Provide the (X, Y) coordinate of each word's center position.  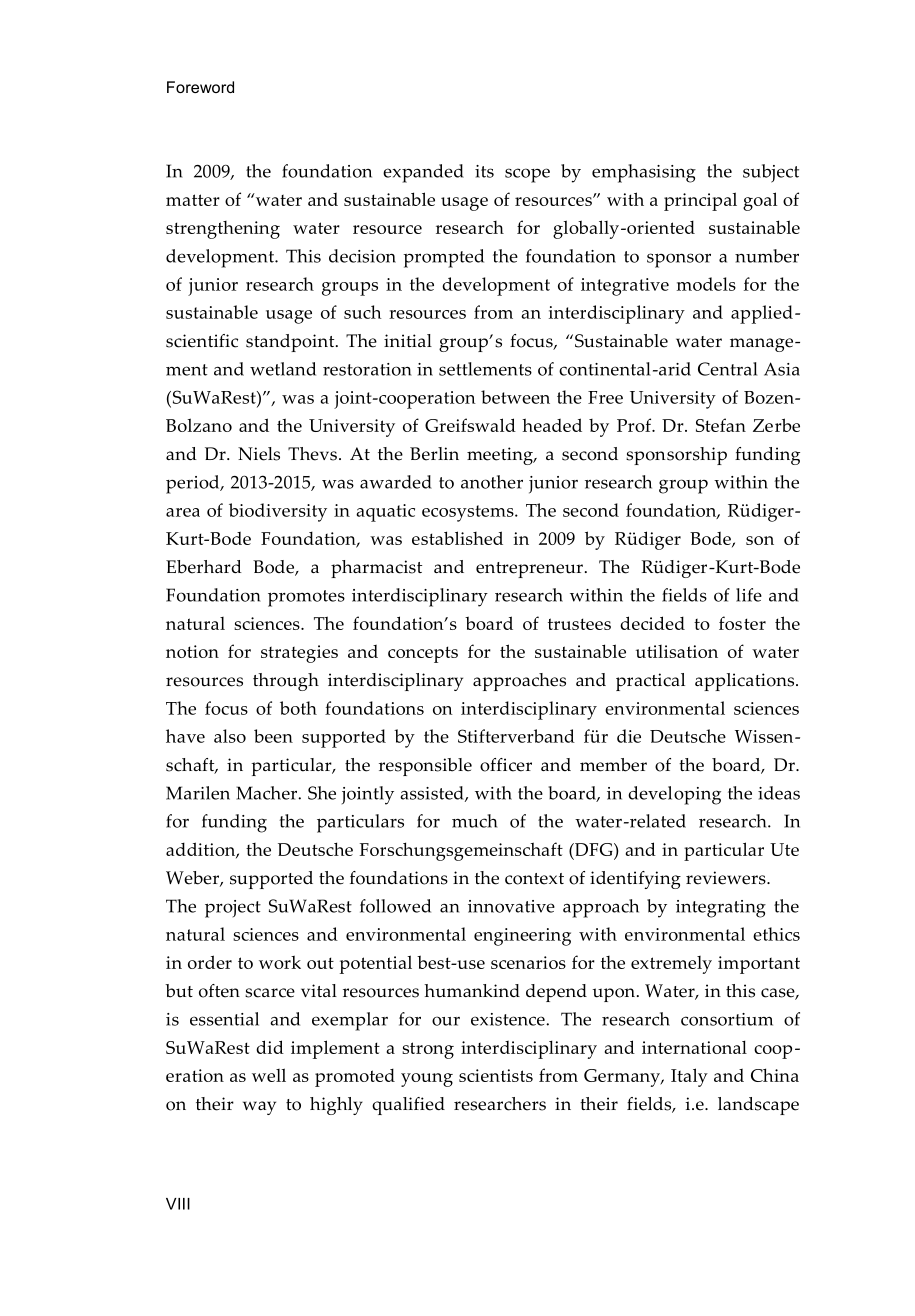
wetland (283, 369)
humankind (472, 991)
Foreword (200, 87)
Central (727, 369)
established (457, 538)
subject (771, 173)
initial (408, 340)
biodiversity (278, 512)
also (230, 736)
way (259, 1108)
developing (674, 795)
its (484, 171)
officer (506, 765)
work (280, 962)
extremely (671, 965)
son (760, 540)
